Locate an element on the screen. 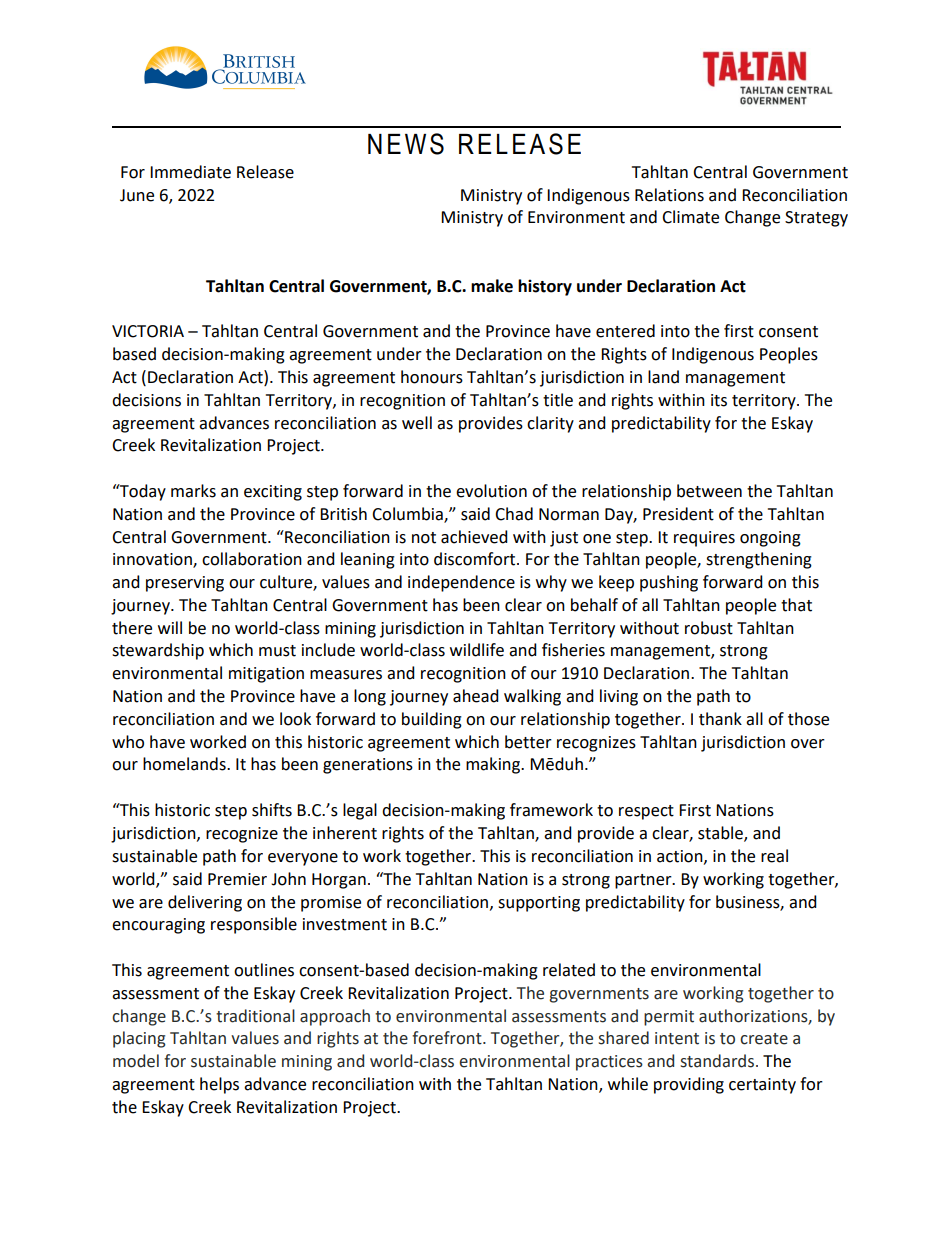 The width and height of the screenshot is (952, 1233). Strategy is located at coordinates (816, 219).
